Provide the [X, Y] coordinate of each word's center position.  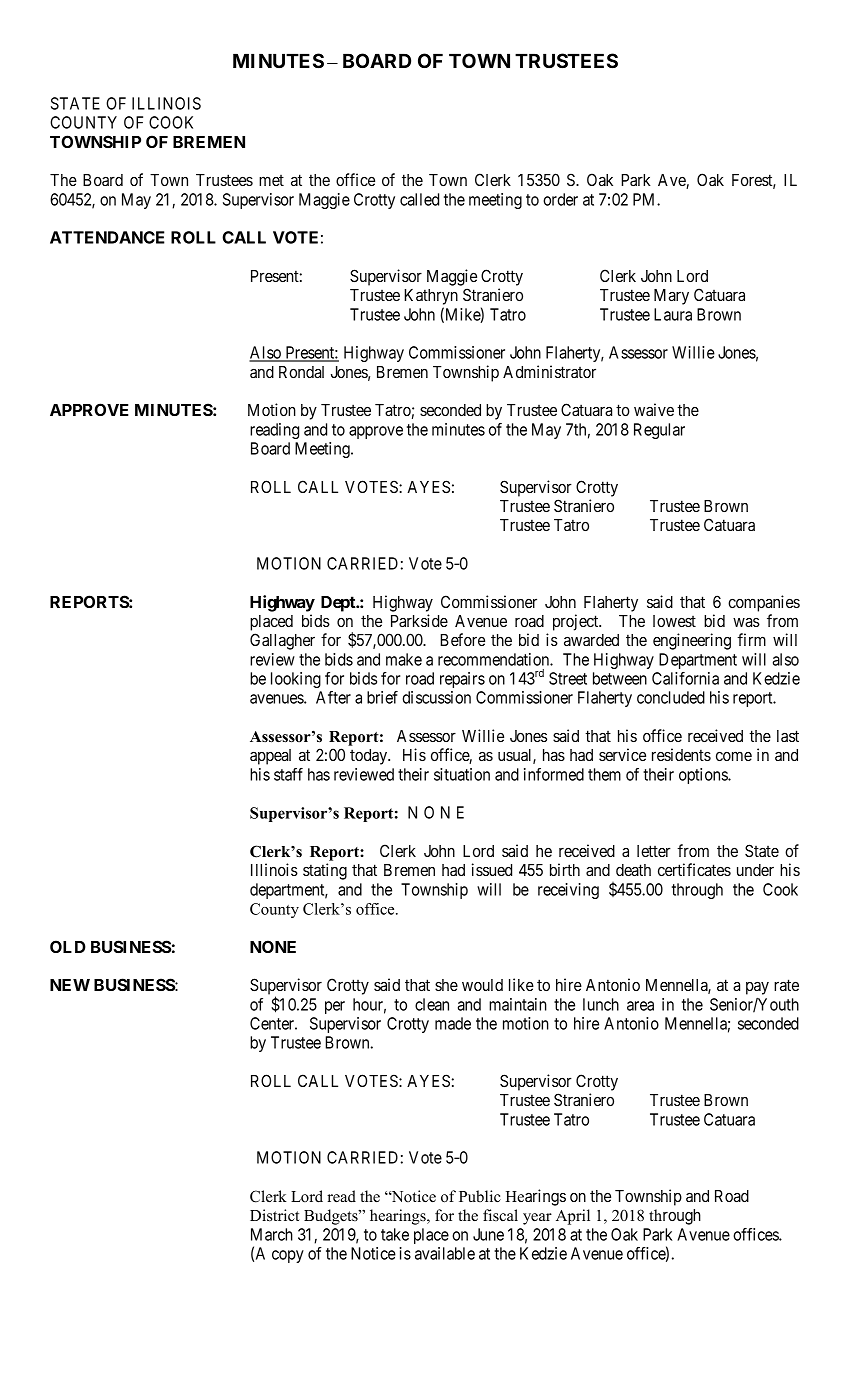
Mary [671, 297]
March [272, 1234]
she [446, 985]
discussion [437, 697]
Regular [659, 431]
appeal [270, 757]
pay [757, 988]
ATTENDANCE [107, 237]
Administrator [549, 371]
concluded [671, 697]
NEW [70, 985]
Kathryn [431, 297]
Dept [339, 604]
